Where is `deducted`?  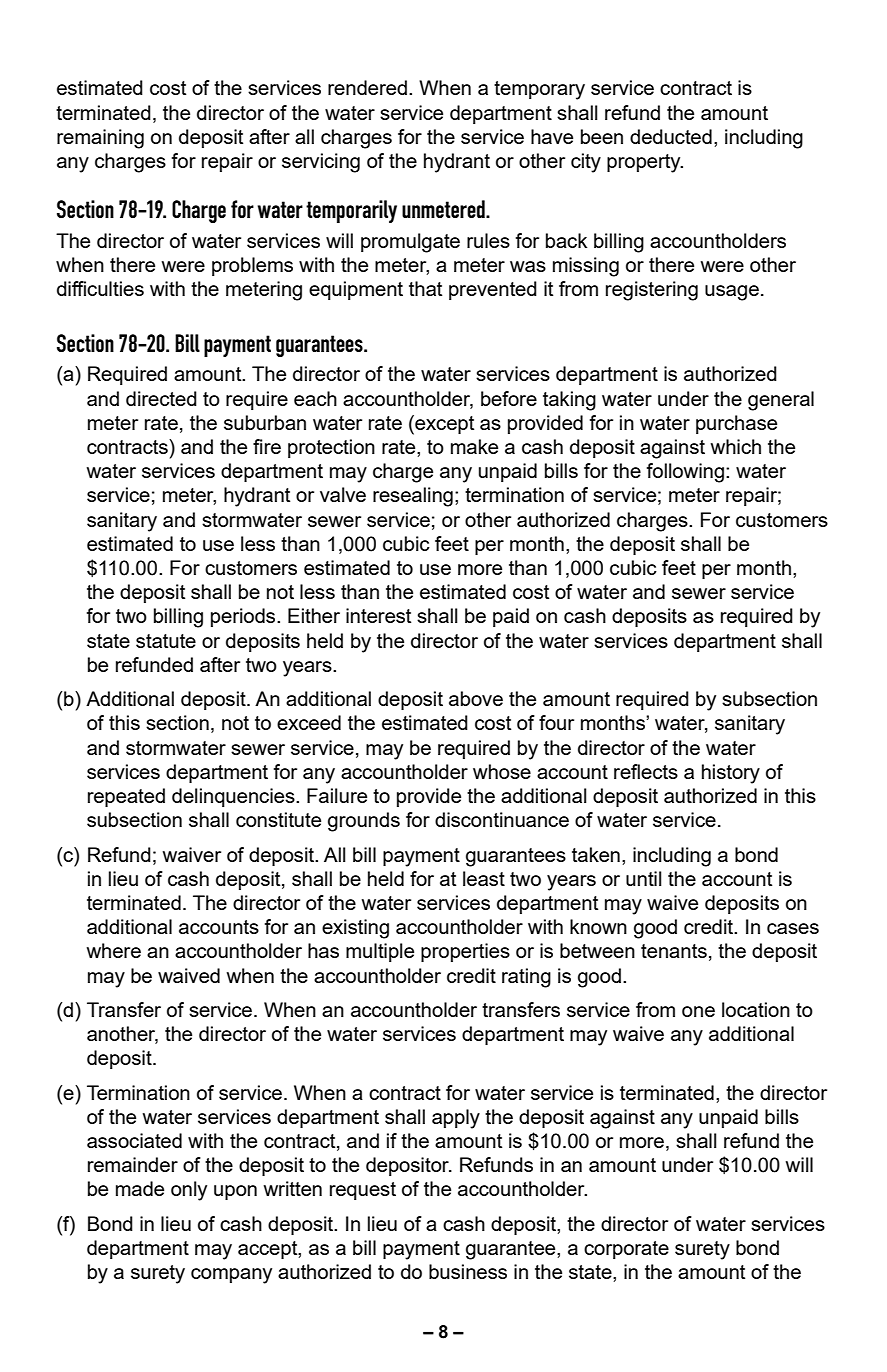
deducted is located at coordinates (671, 136).
